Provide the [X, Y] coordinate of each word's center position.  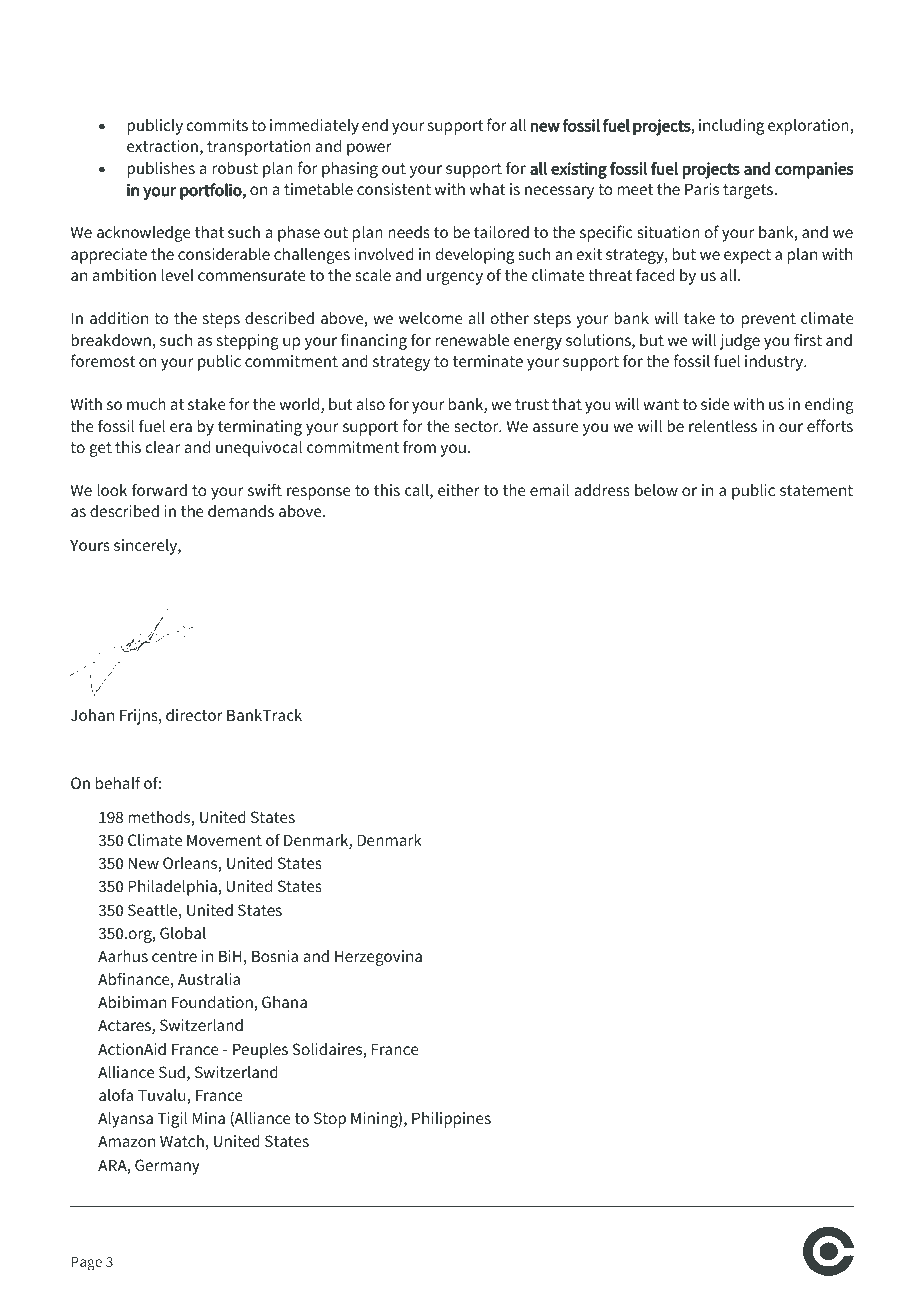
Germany [167, 1167]
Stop [330, 1120]
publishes [161, 169]
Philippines [451, 1120]
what [488, 189]
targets [749, 191]
